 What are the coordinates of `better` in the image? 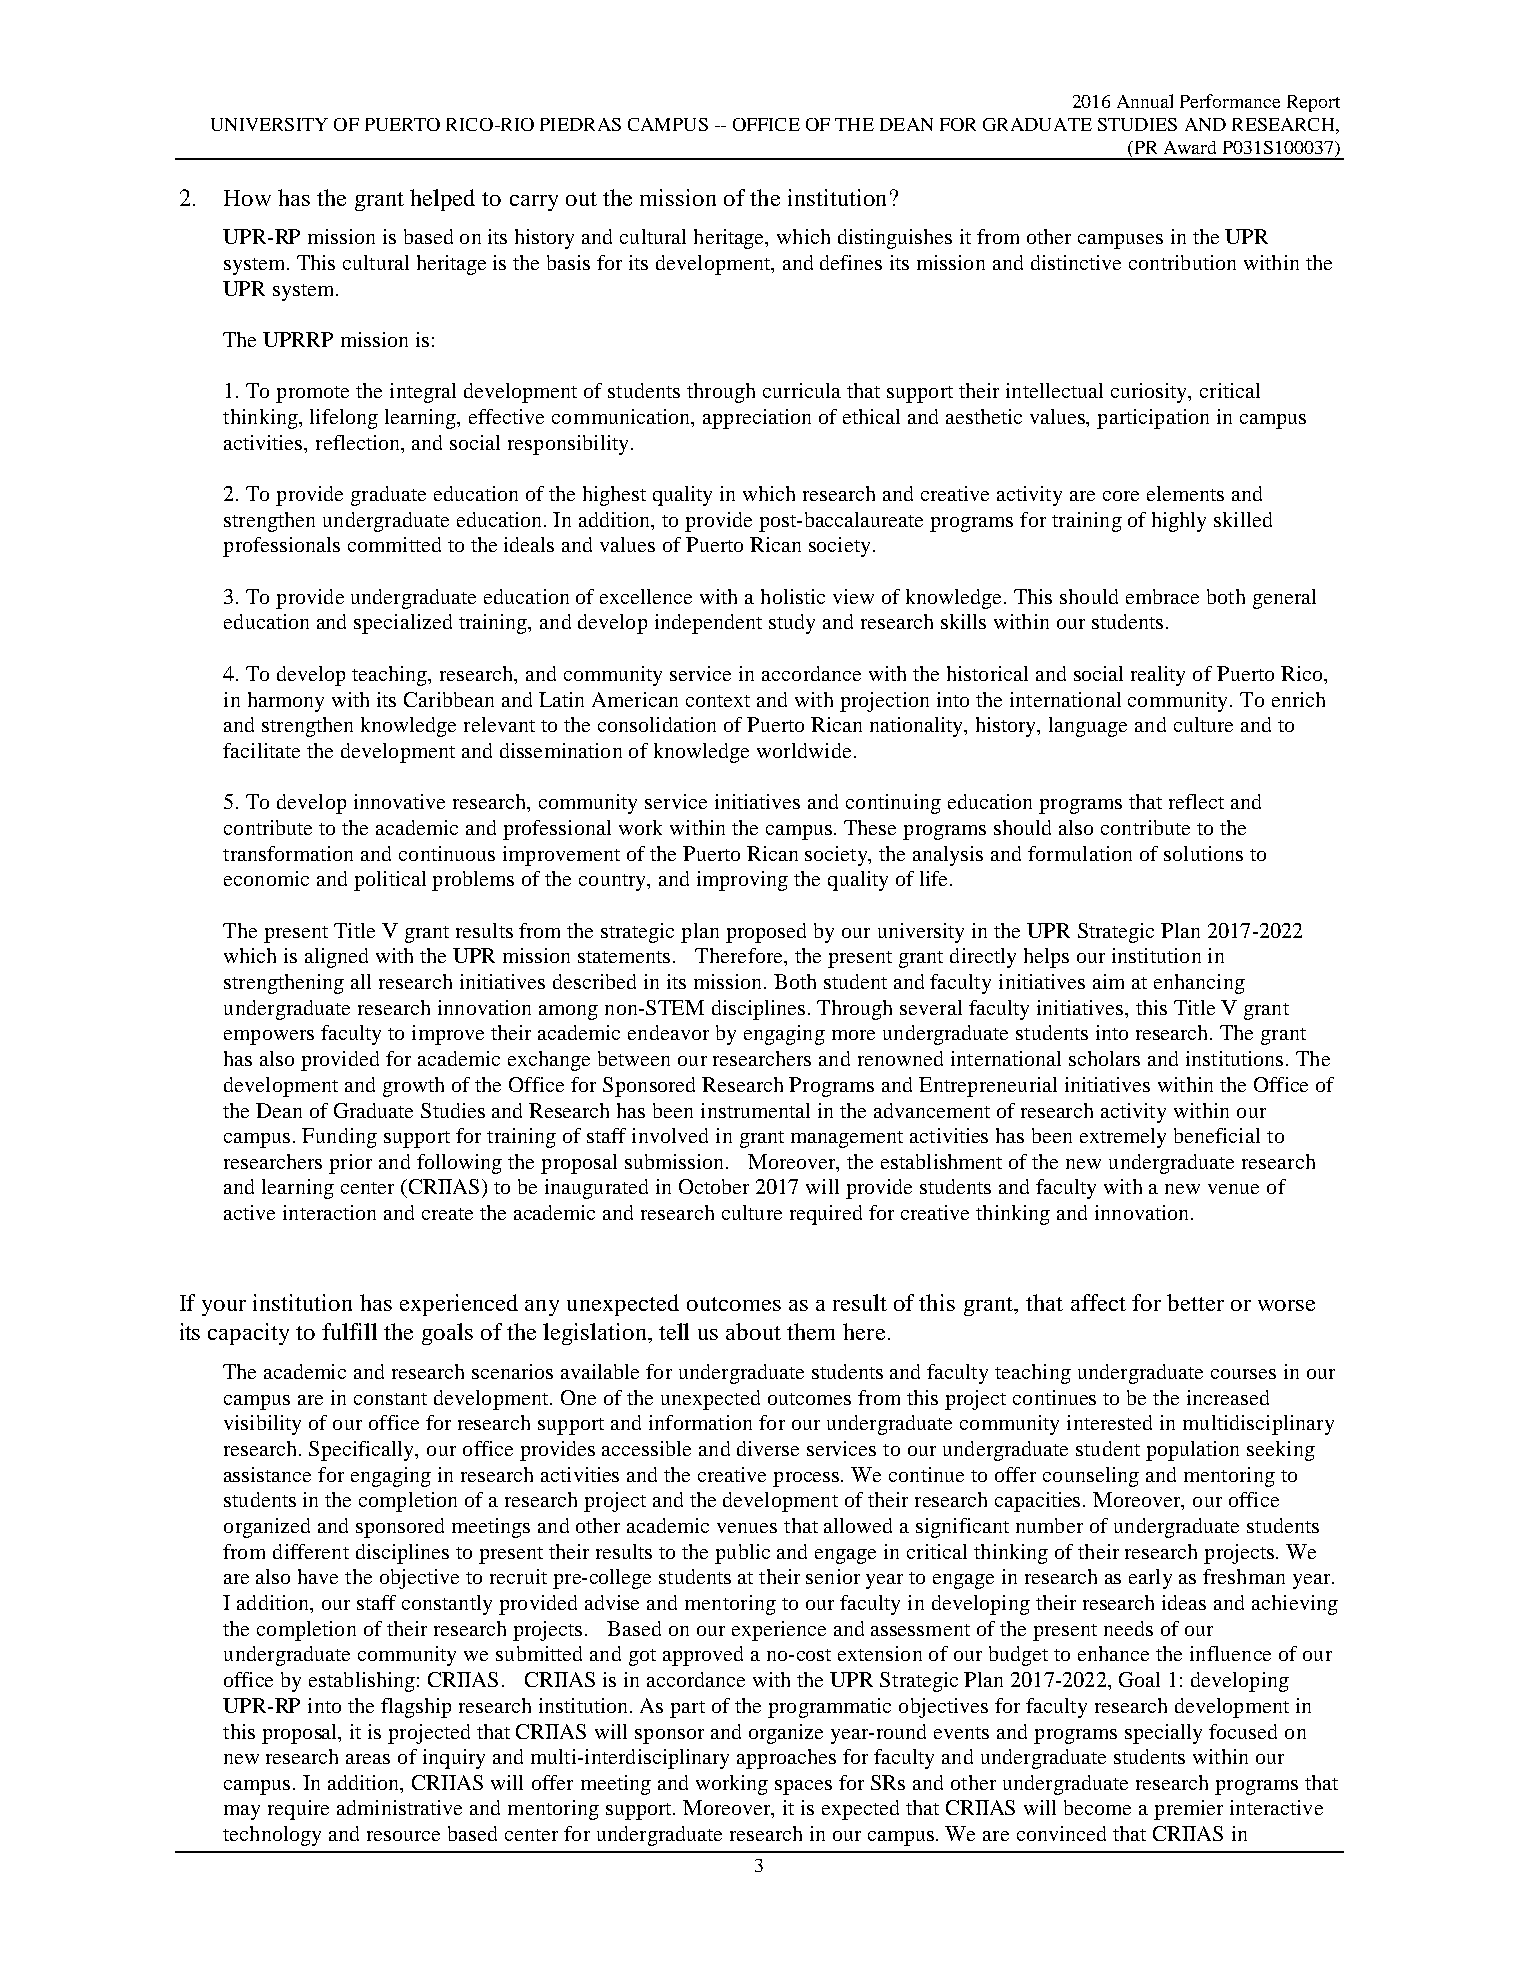 It's located at (1195, 1302).
